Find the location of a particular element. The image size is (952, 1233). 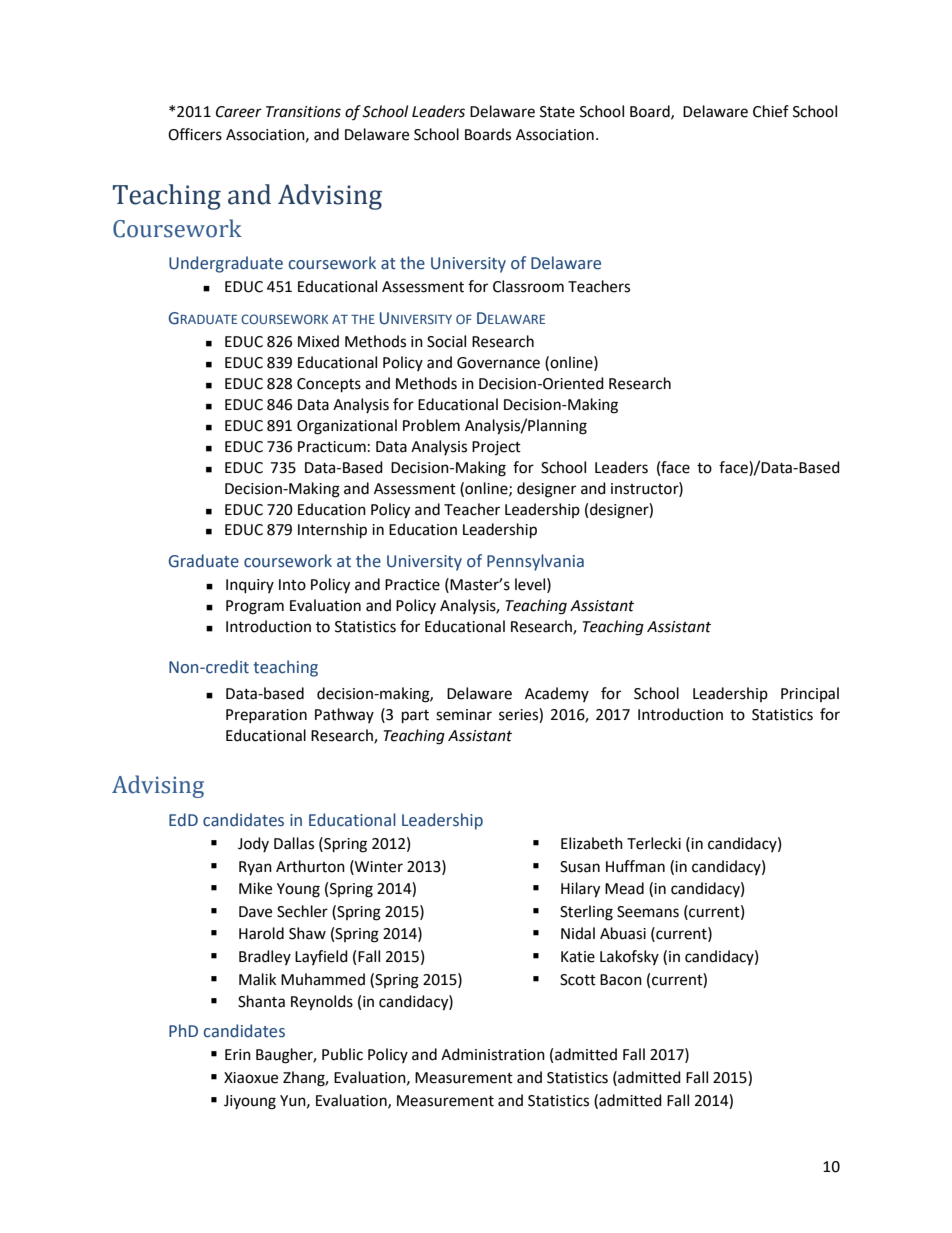

Erin is located at coordinates (238, 1054).
